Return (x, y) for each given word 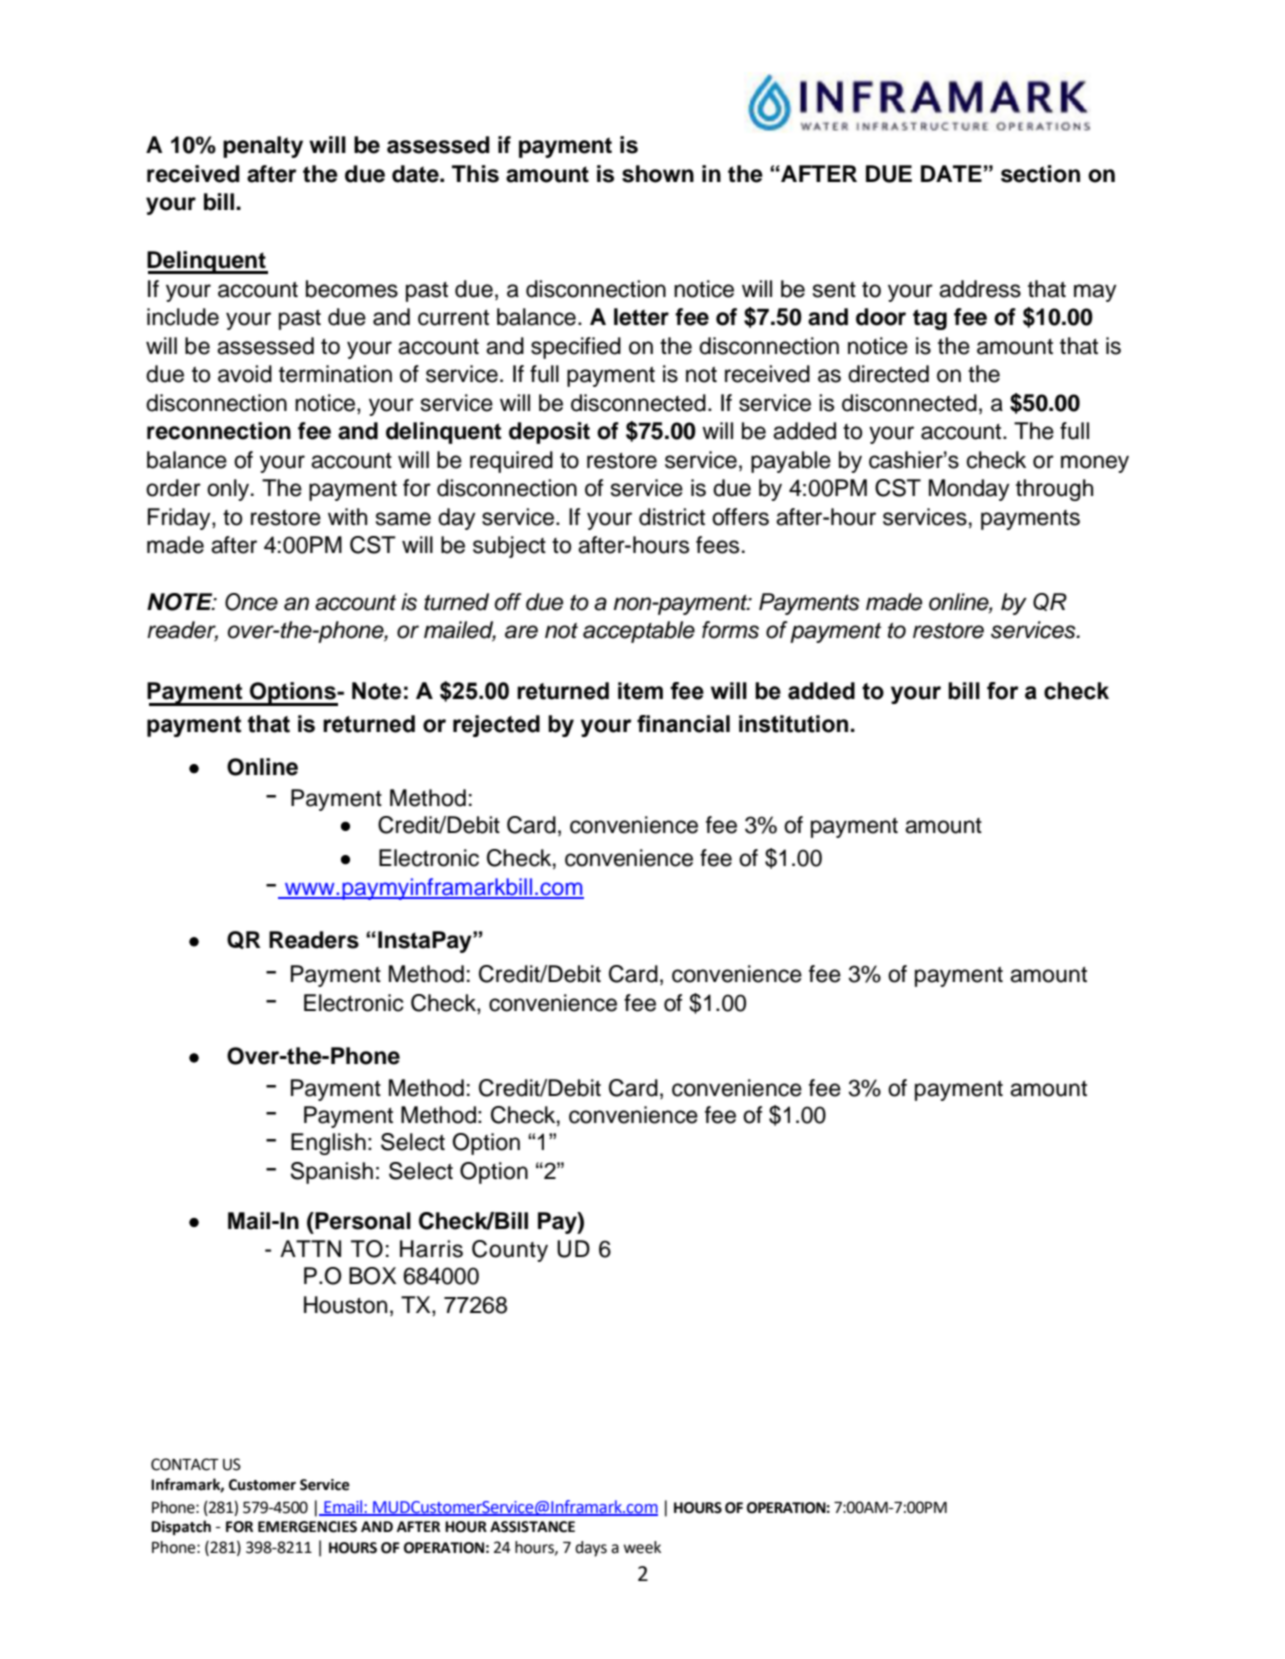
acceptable (639, 632)
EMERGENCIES (307, 1527)
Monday (969, 490)
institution (793, 724)
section (1040, 174)
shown (658, 174)
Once (251, 602)
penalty (263, 147)
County (510, 1251)
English (328, 1144)
